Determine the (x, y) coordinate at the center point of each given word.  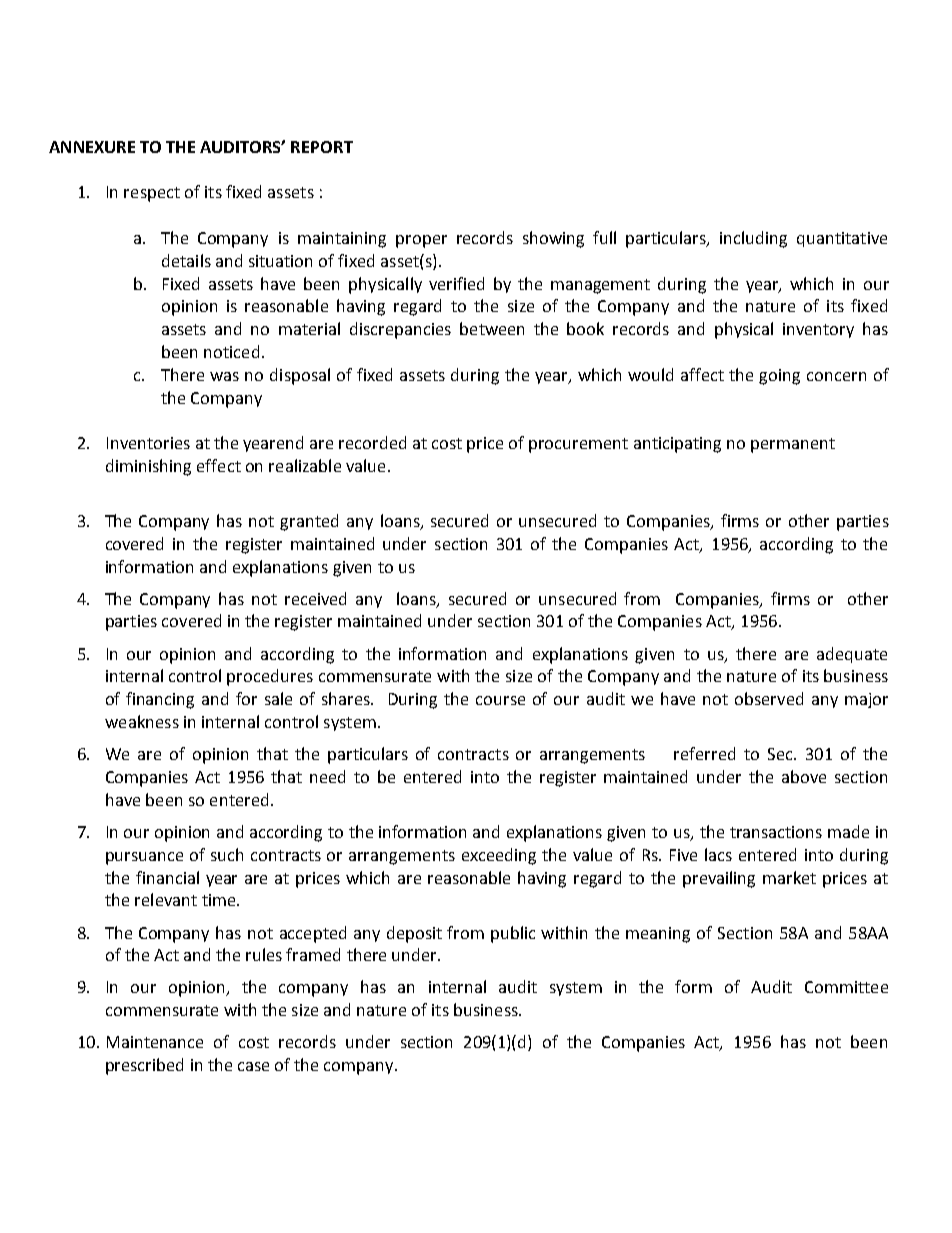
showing (553, 239)
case (253, 1066)
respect (152, 194)
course (500, 700)
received (315, 598)
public (513, 934)
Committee (846, 987)
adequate (852, 655)
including (753, 239)
